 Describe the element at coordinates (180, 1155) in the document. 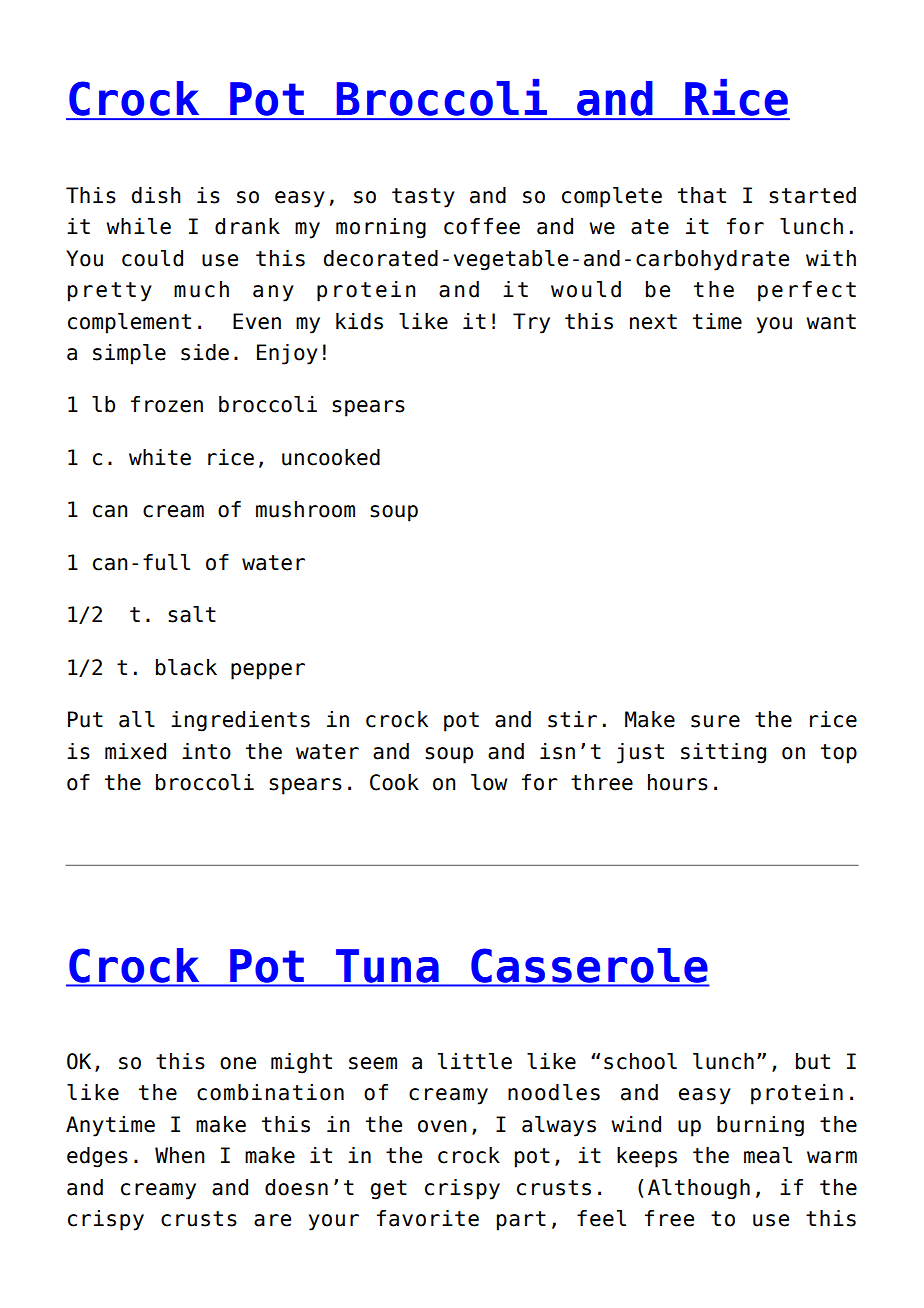

I see `When` at that location.
